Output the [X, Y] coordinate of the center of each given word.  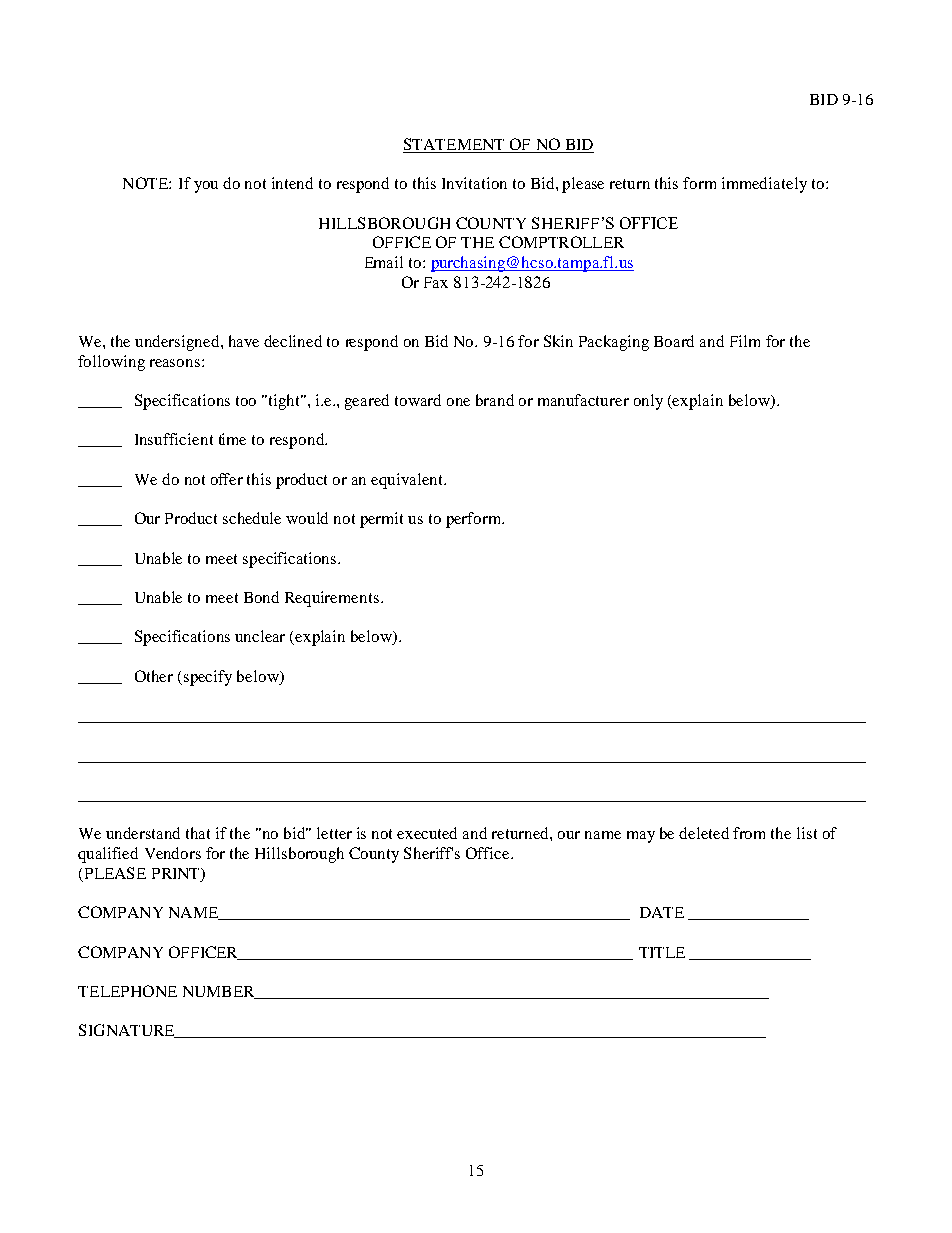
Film [745, 341]
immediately [764, 185]
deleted [704, 833]
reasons [175, 363]
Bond [261, 597]
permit [381, 520]
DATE [662, 912]
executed [427, 833]
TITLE [662, 952]
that [198, 833]
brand [495, 400]
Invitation [474, 183]
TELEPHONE [127, 991]
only [648, 402]
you [206, 187]
